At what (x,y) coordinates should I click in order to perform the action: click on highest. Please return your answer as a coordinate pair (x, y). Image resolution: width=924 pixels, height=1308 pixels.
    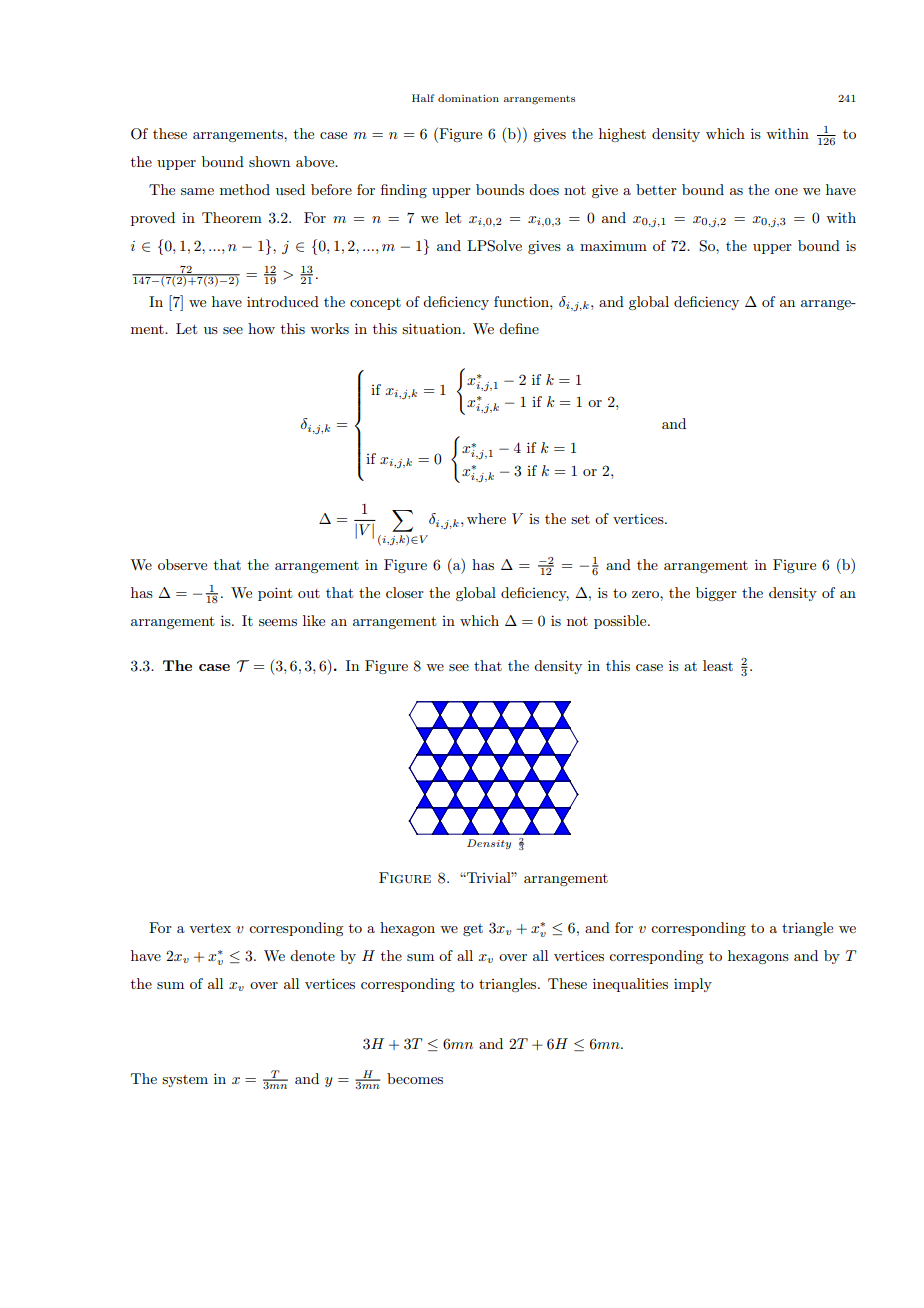
    Looking at the image, I should click on (622, 135).
